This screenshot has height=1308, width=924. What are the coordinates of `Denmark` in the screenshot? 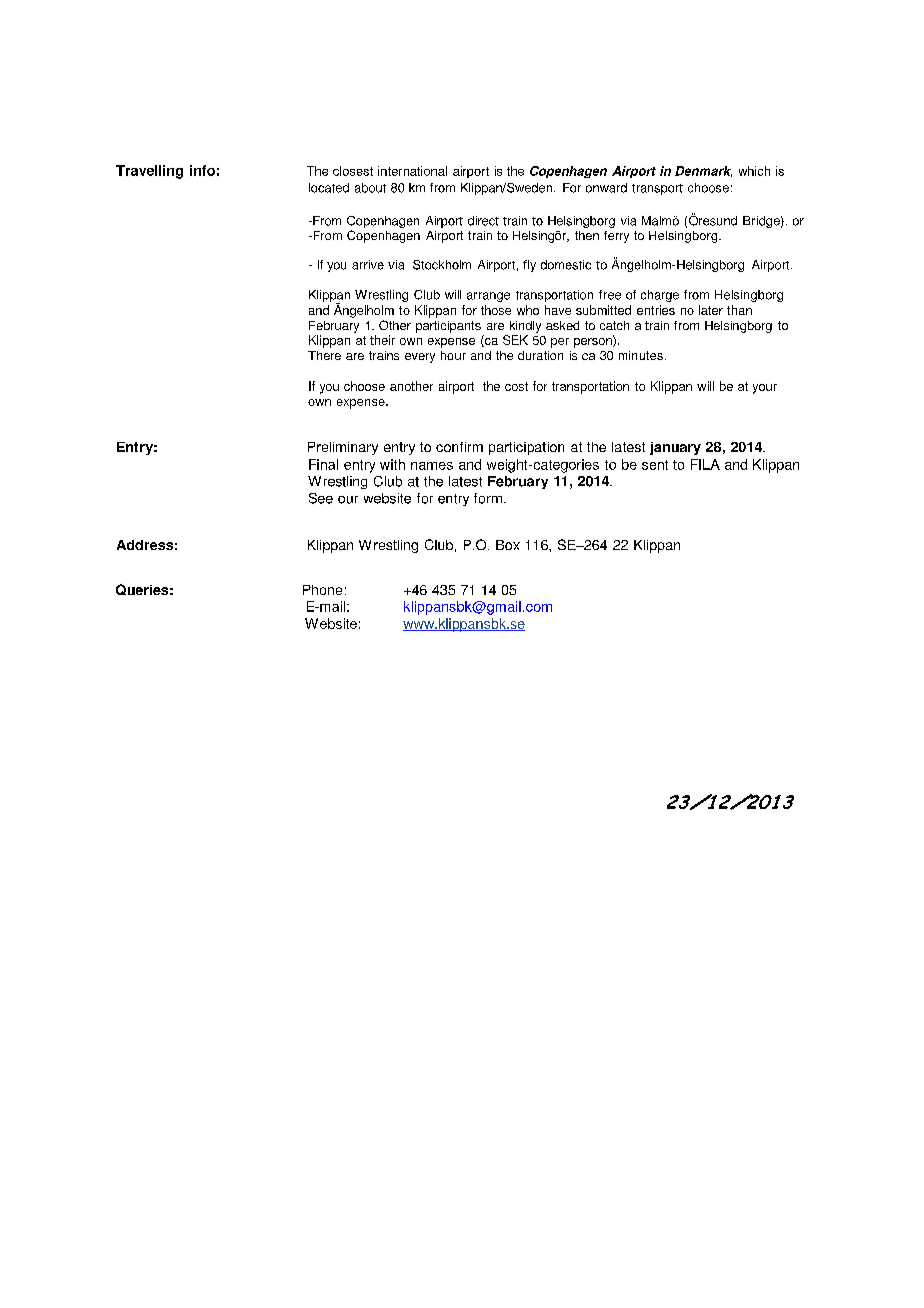 It's located at (703, 171).
